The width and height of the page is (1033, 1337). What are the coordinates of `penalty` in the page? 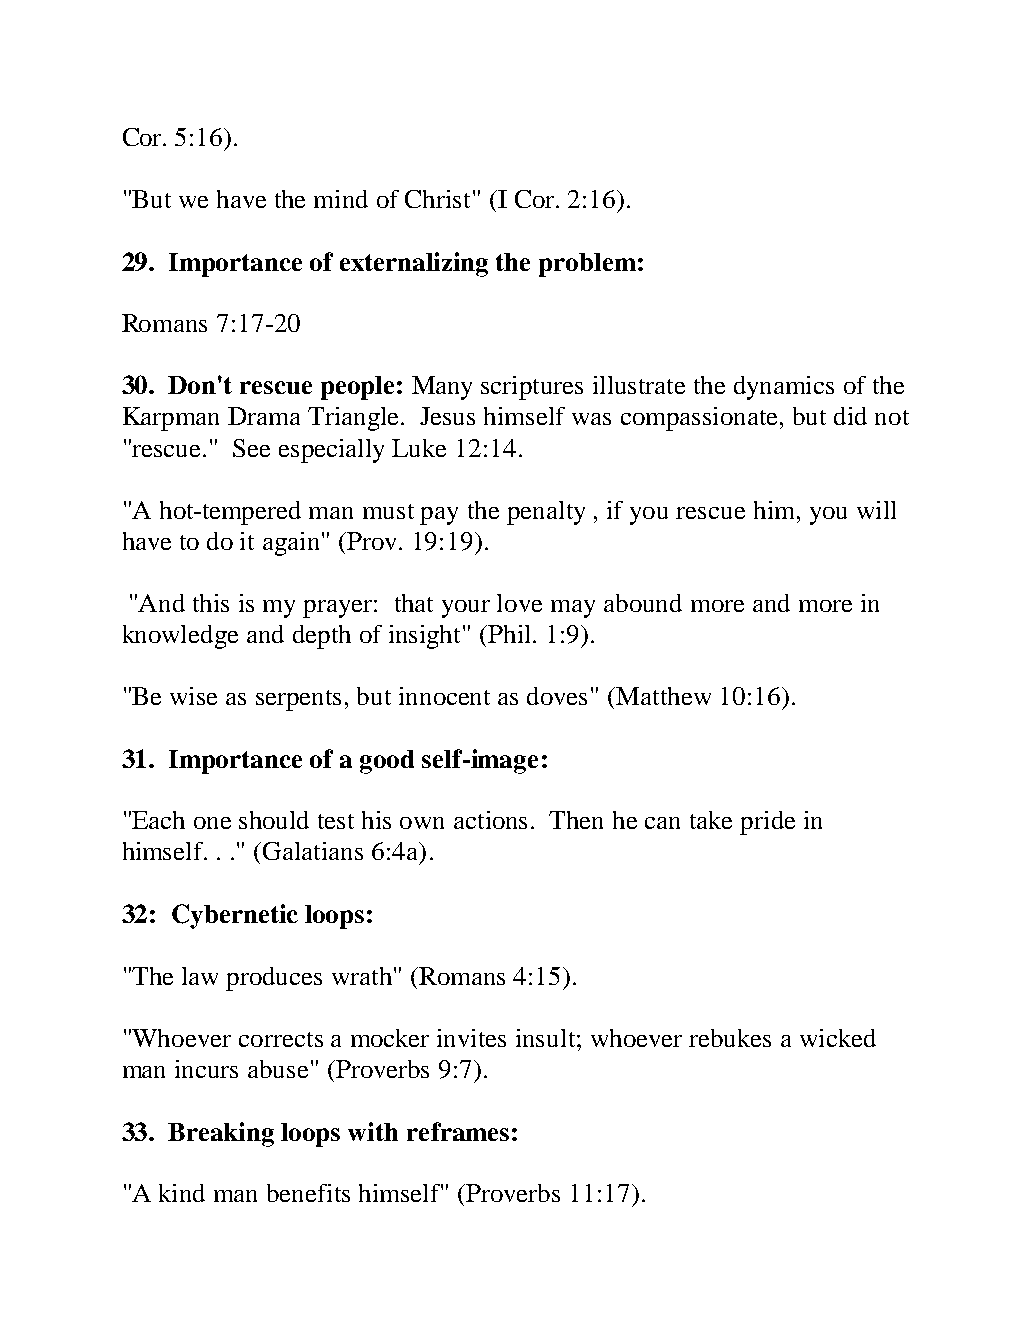 It's located at (546, 513).
